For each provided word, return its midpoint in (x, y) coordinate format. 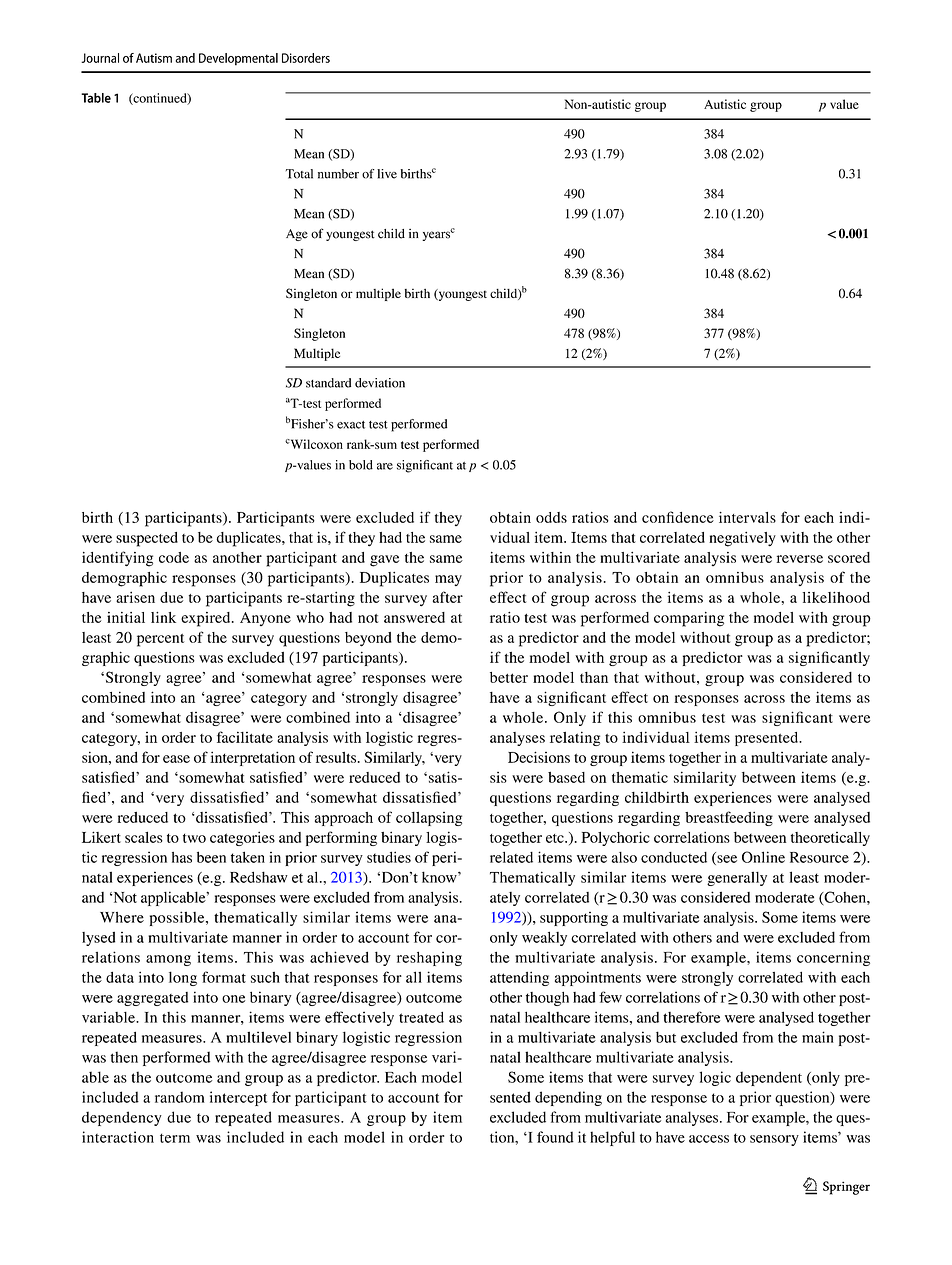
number (338, 174)
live (387, 174)
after (448, 597)
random (180, 1097)
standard (328, 383)
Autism (154, 58)
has (182, 857)
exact (351, 425)
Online (763, 857)
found (555, 1137)
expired (207, 619)
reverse (800, 559)
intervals (747, 517)
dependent (769, 1078)
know (440, 877)
